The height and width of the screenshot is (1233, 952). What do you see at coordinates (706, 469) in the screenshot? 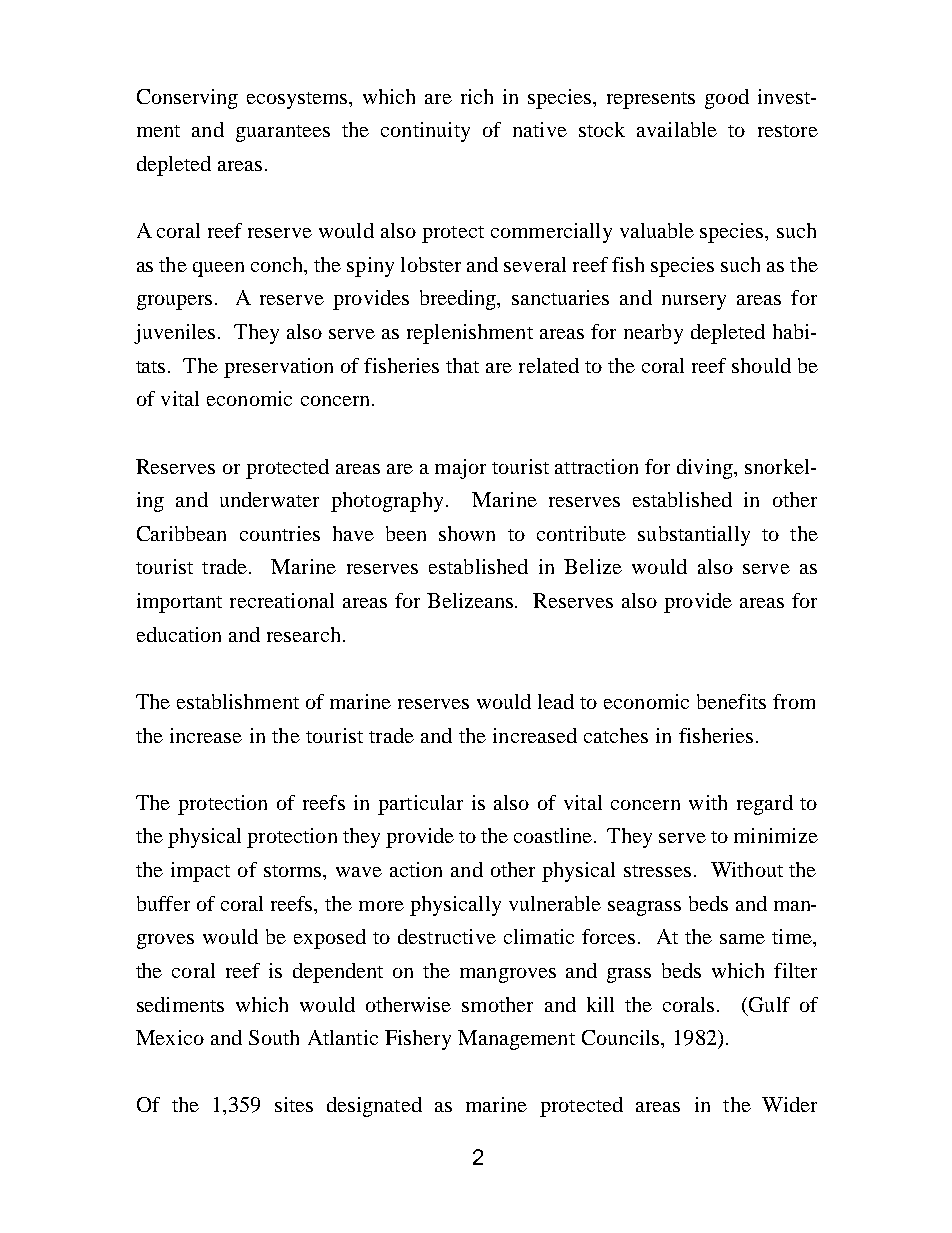
I see `diving` at bounding box center [706, 469].
